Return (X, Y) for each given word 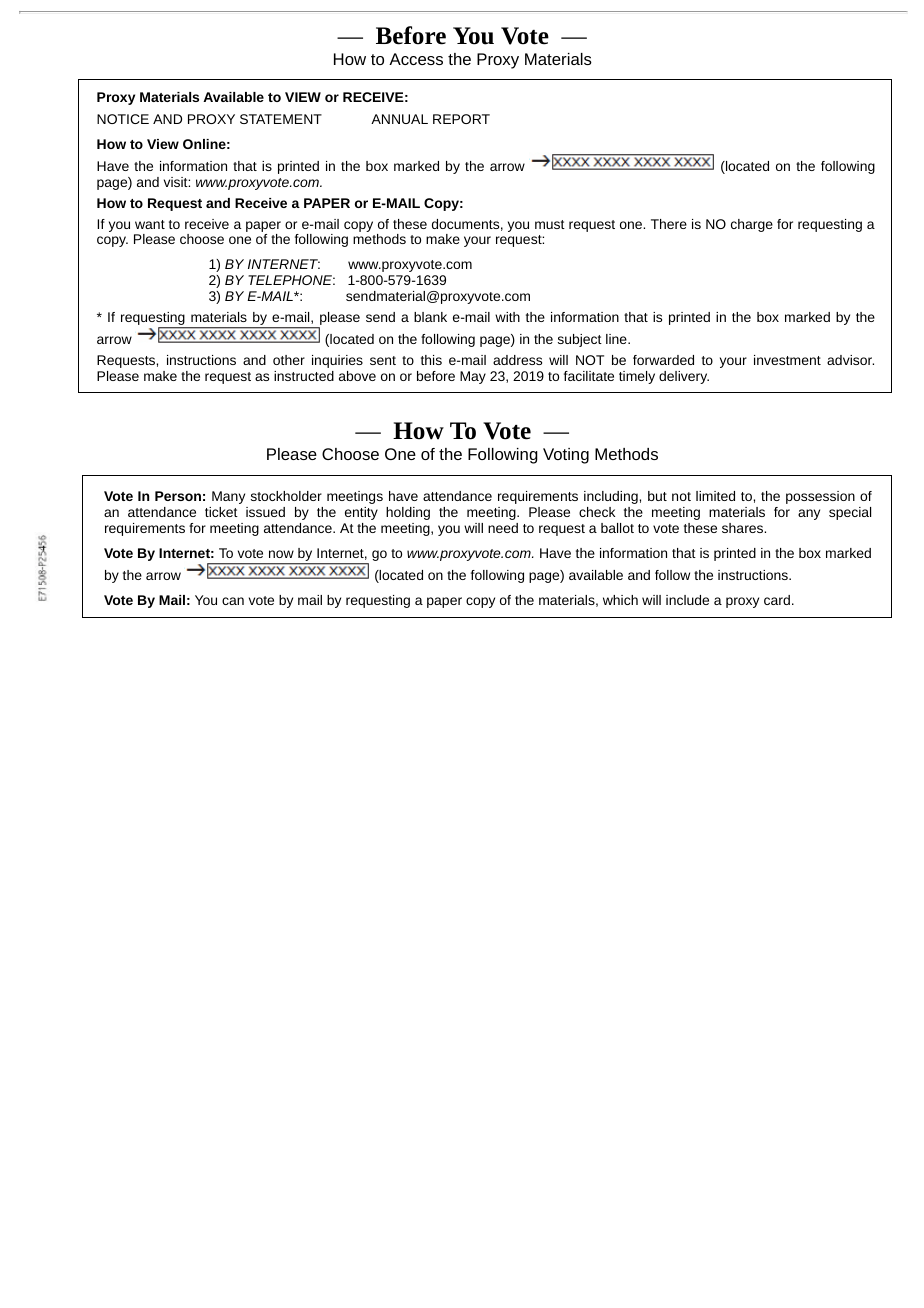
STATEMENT (281, 119)
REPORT (461, 119)
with (507, 317)
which (620, 600)
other (289, 360)
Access (416, 59)
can (233, 601)
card (777, 600)
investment (787, 360)
